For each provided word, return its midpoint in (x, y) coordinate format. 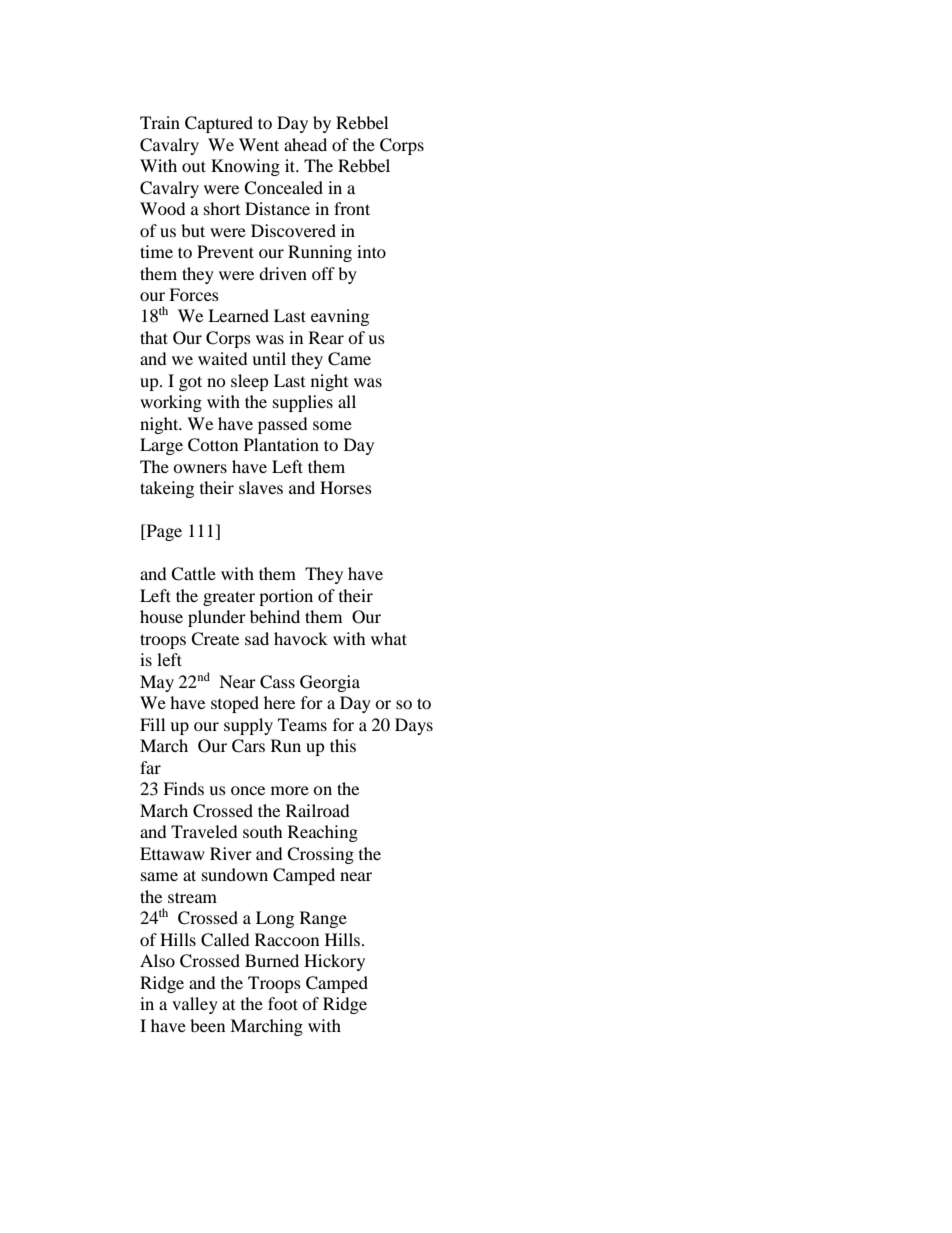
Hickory (334, 962)
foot (283, 1003)
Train (160, 122)
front (352, 208)
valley (195, 1005)
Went (259, 144)
